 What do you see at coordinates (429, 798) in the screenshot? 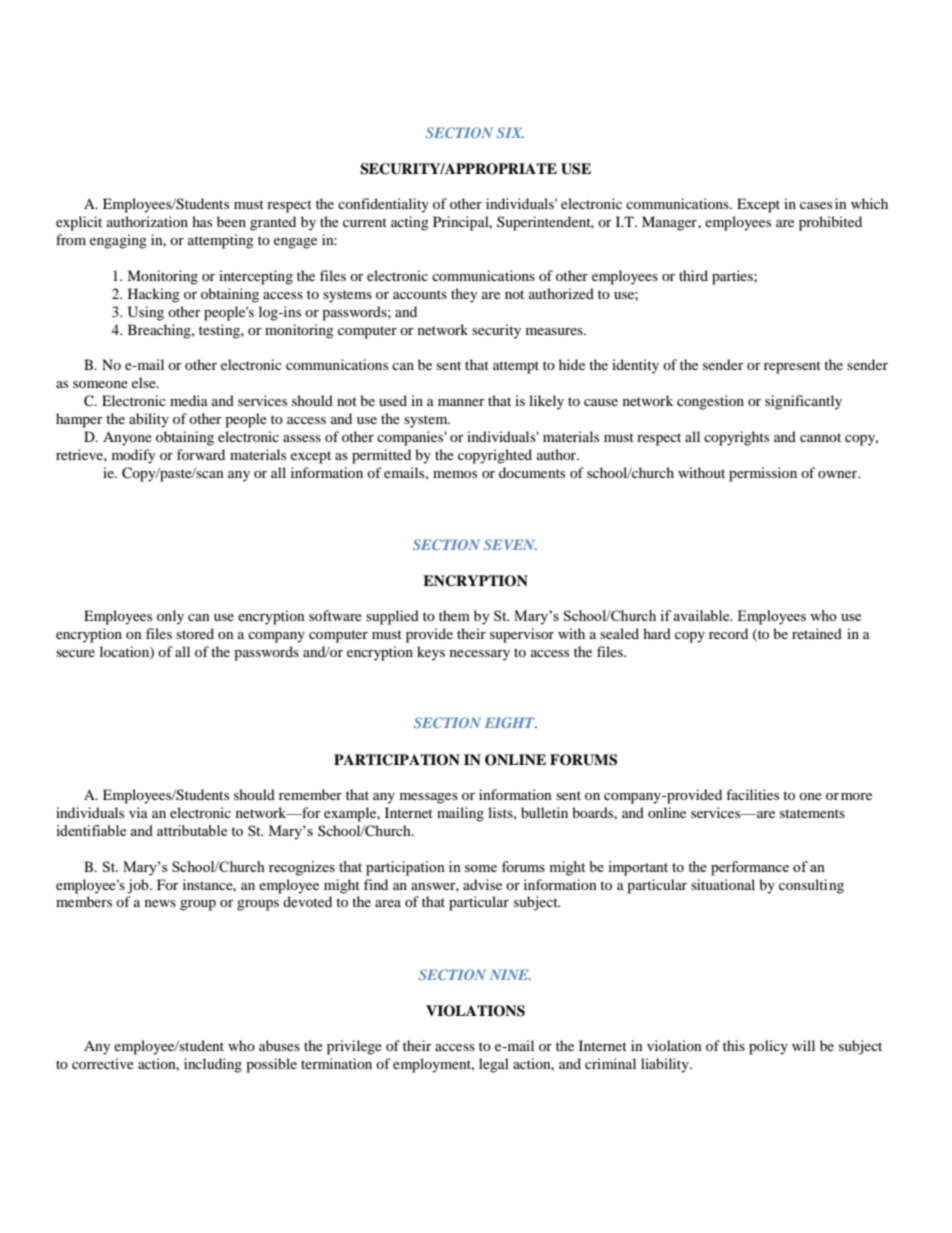
I see `messages` at bounding box center [429, 798].
